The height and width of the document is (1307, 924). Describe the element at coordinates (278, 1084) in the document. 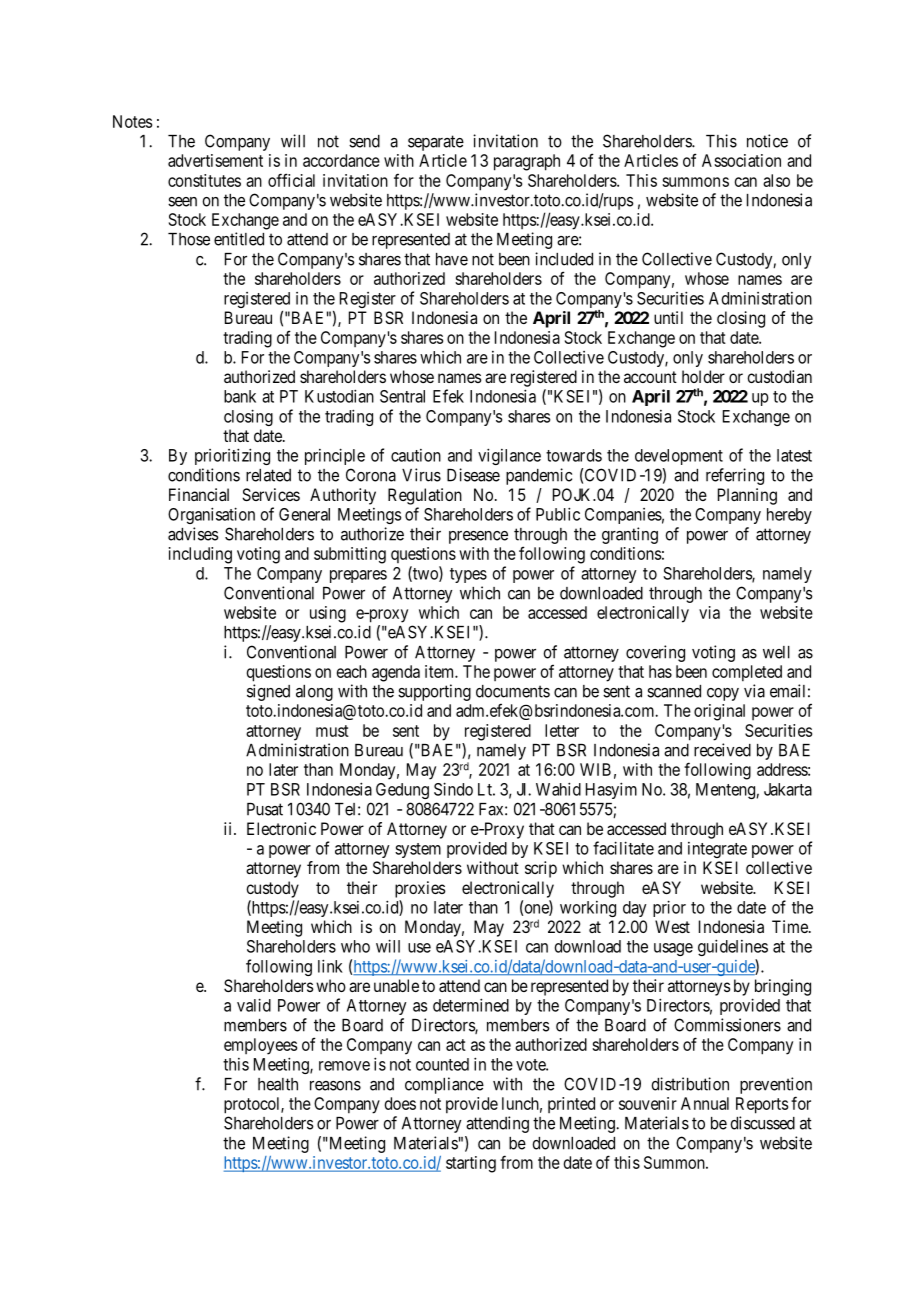

I see `health` at that location.
